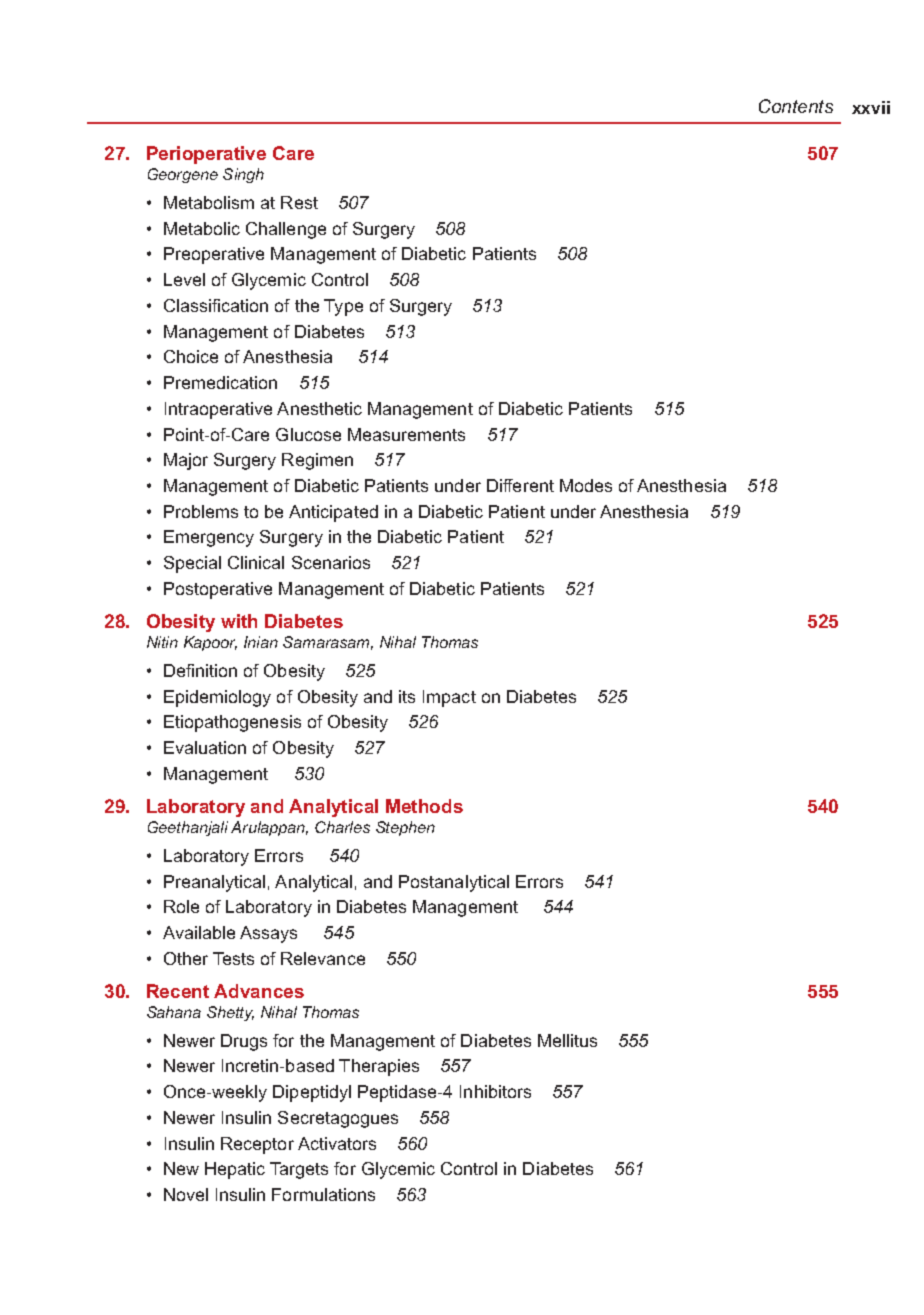 The image size is (924, 1315). What do you see at coordinates (220, 382) in the screenshot?
I see `Premedication` at bounding box center [220, 382].
